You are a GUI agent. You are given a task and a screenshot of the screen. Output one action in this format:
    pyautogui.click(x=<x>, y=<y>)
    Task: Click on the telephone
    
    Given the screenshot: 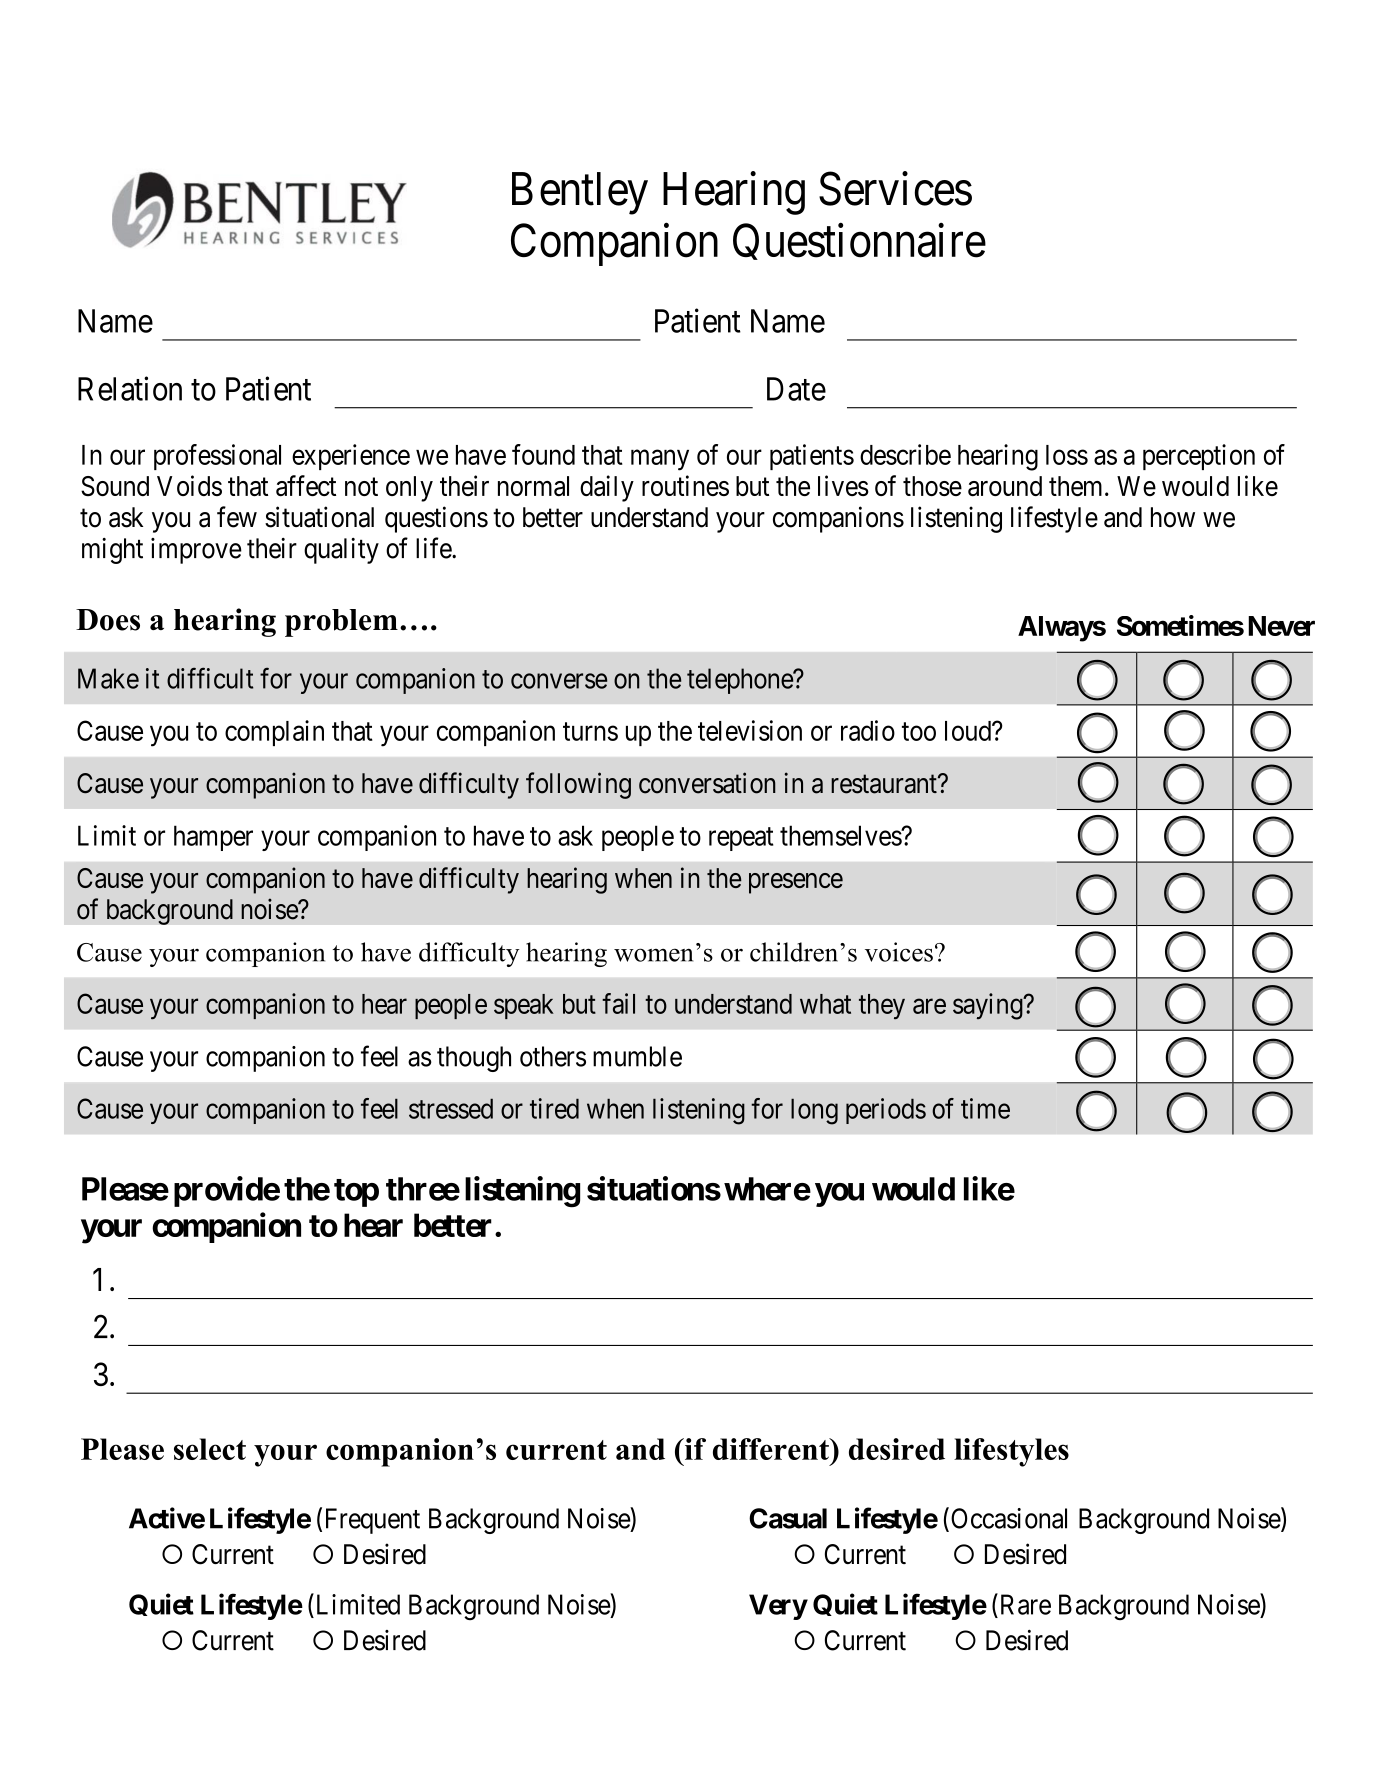 What is the action you would take?
    pyautogui.click(x=740, y=681)
